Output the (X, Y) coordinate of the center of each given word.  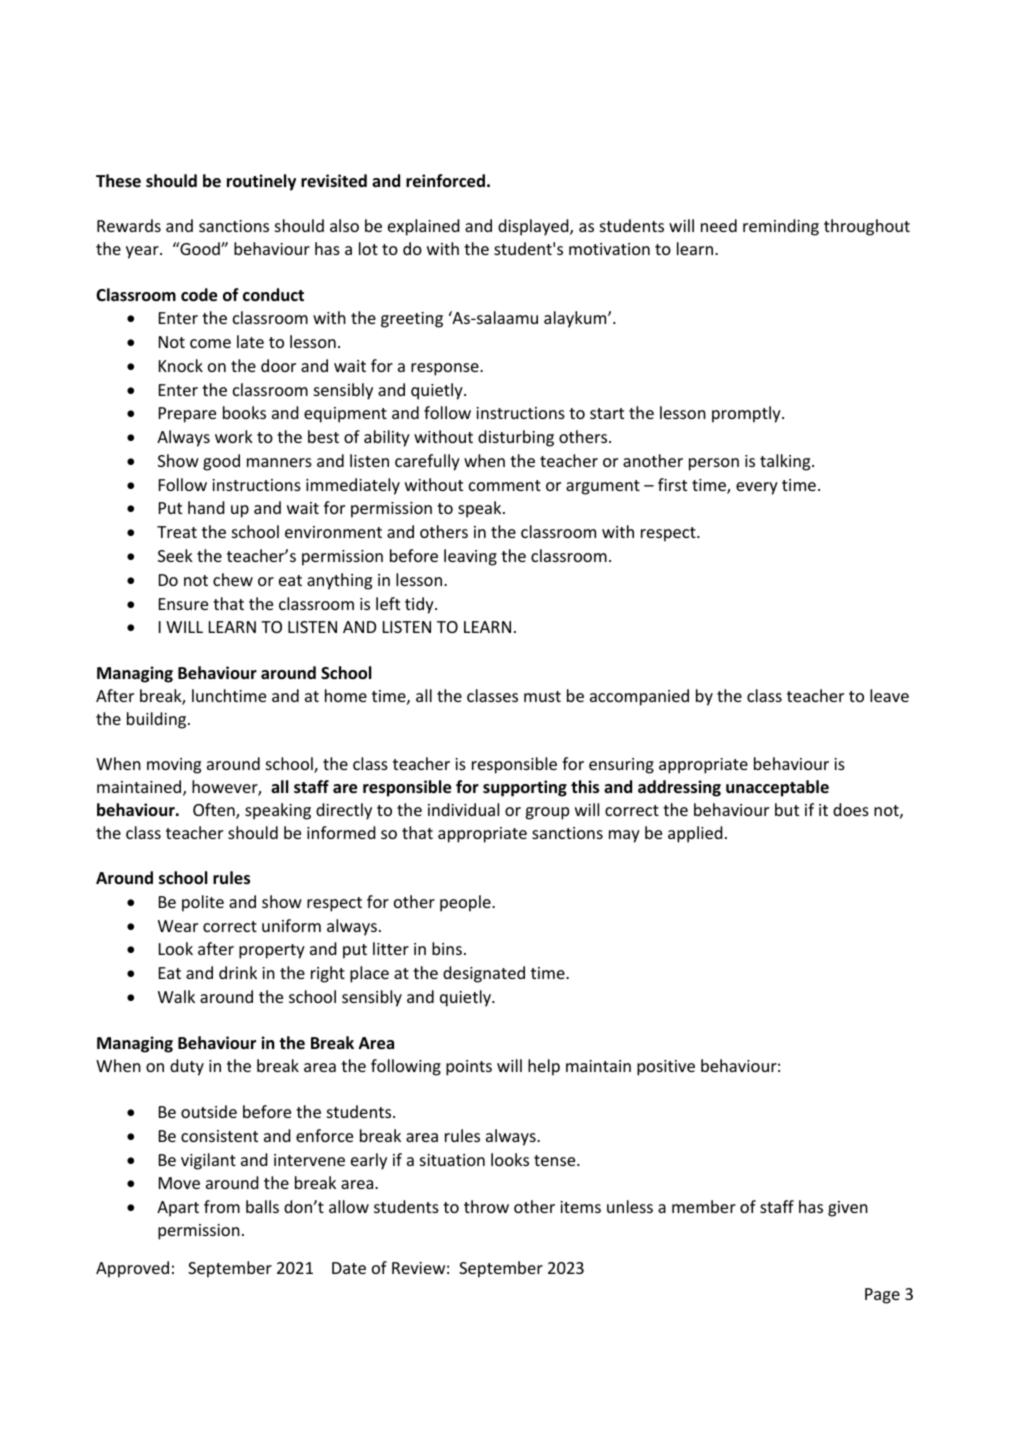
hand (206, 507)
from (222, 1206)
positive (666, 1068)
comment (505, 485)
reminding (781, 227)
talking (786, 462)
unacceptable (777, 788)
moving (174, 766)
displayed (534, 227)
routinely (261, 182)
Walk (176, 996)
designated (484, 974)
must (542, 696)
